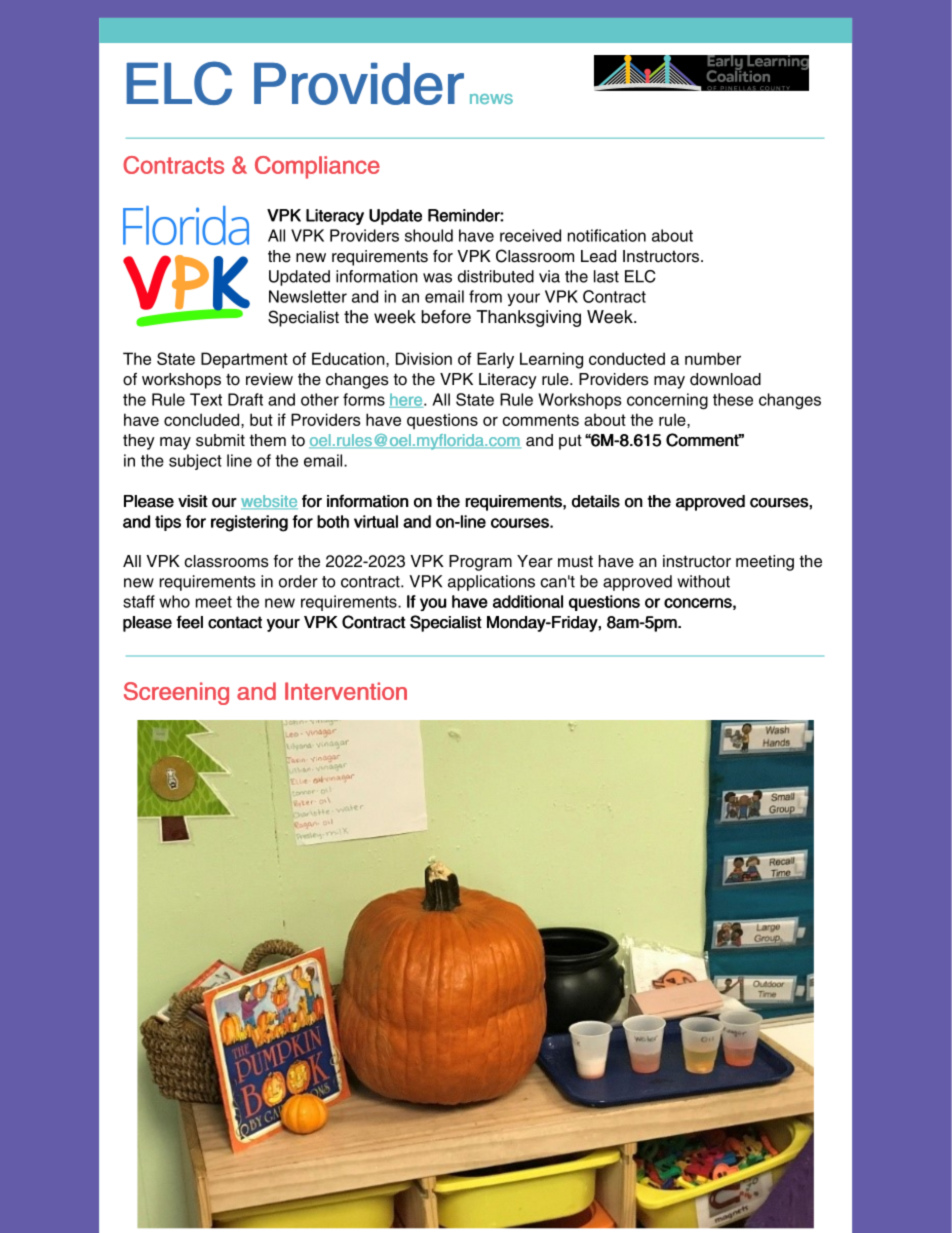 The height and width of the screenshot is (1233, 952). I want to click on here, so click(407, 400).
